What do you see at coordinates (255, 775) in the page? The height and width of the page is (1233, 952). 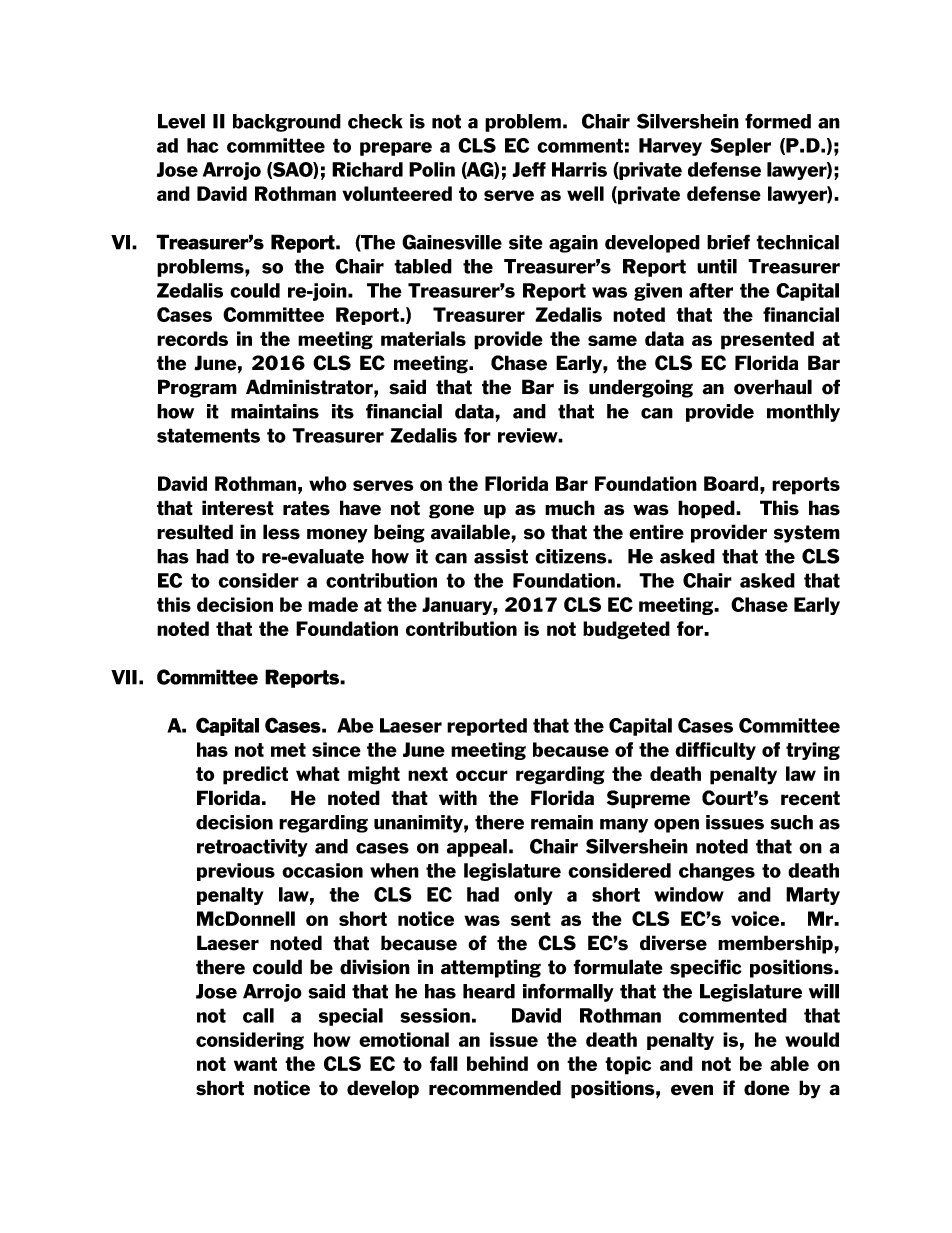 I see `predict` at bounding box center [255, 775].
